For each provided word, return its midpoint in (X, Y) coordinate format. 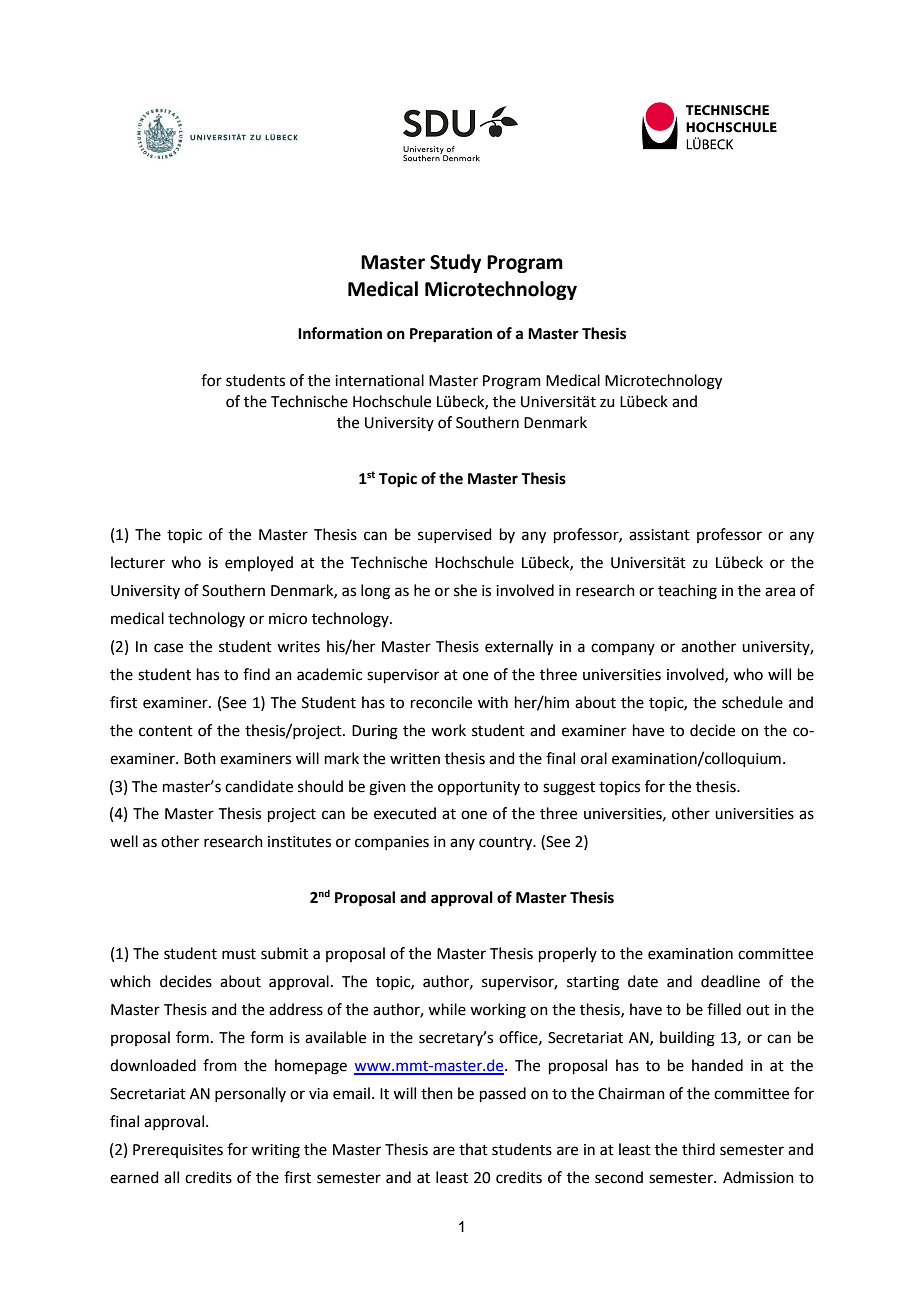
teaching (687, 592)
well (124, 841)
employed (259, 564)
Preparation (451, 335)
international (379, 380)
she (465, 590)
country (507, 844)
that (473, 1149)
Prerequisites (178, 1151)
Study (455, 263)
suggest (569, 789)
